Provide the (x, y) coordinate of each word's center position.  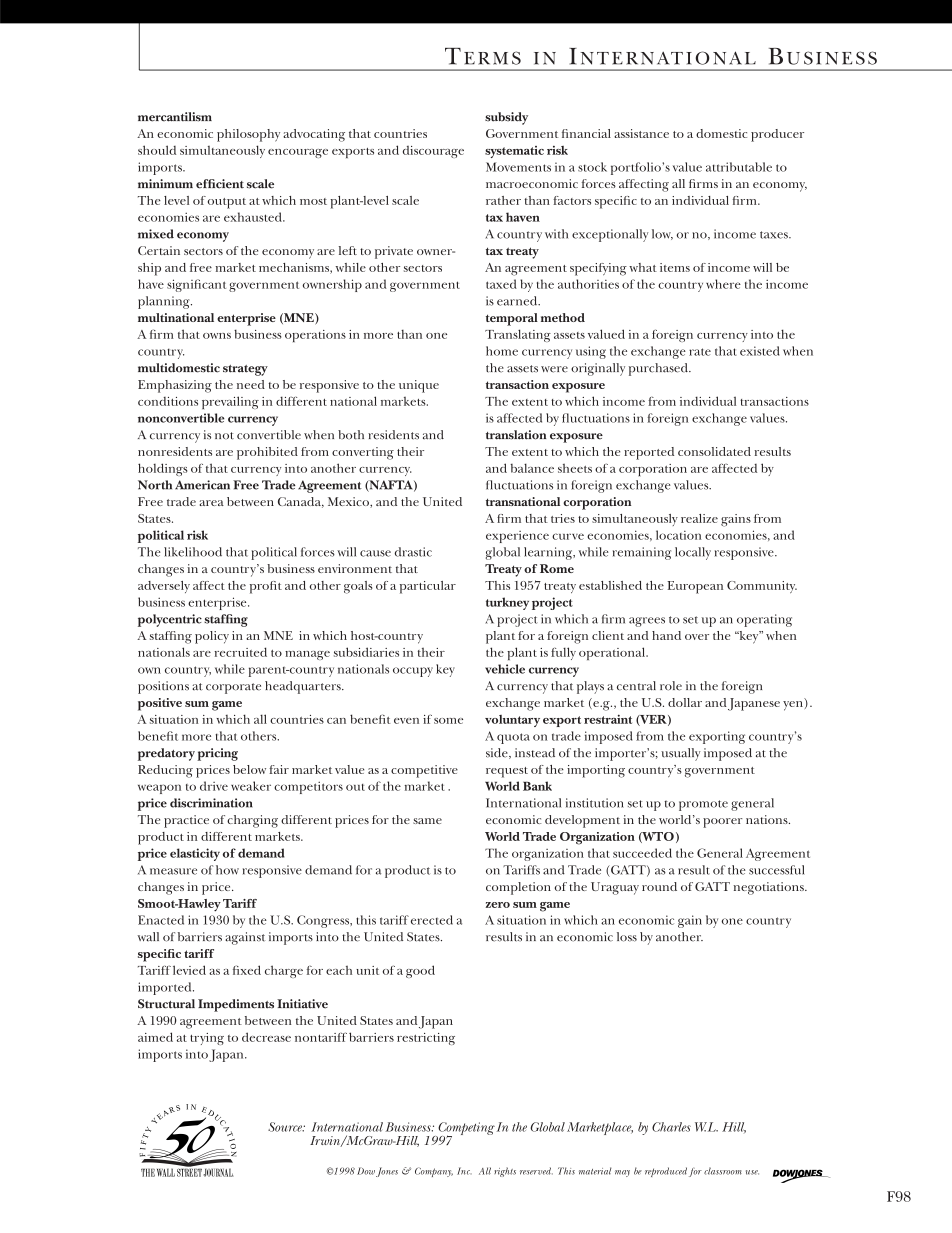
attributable (739, 167)
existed (759, 351)
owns (217, 336)
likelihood (193, 552)
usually (681, 754)
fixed (247, 970)
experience (517, 537)
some (448, 721)
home (502, 351)
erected (432, 920)
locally (693, 553)
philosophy (248, 135)
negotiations (769, 888)
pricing (217, 754)
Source (286, 1127)
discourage (433, 152)
